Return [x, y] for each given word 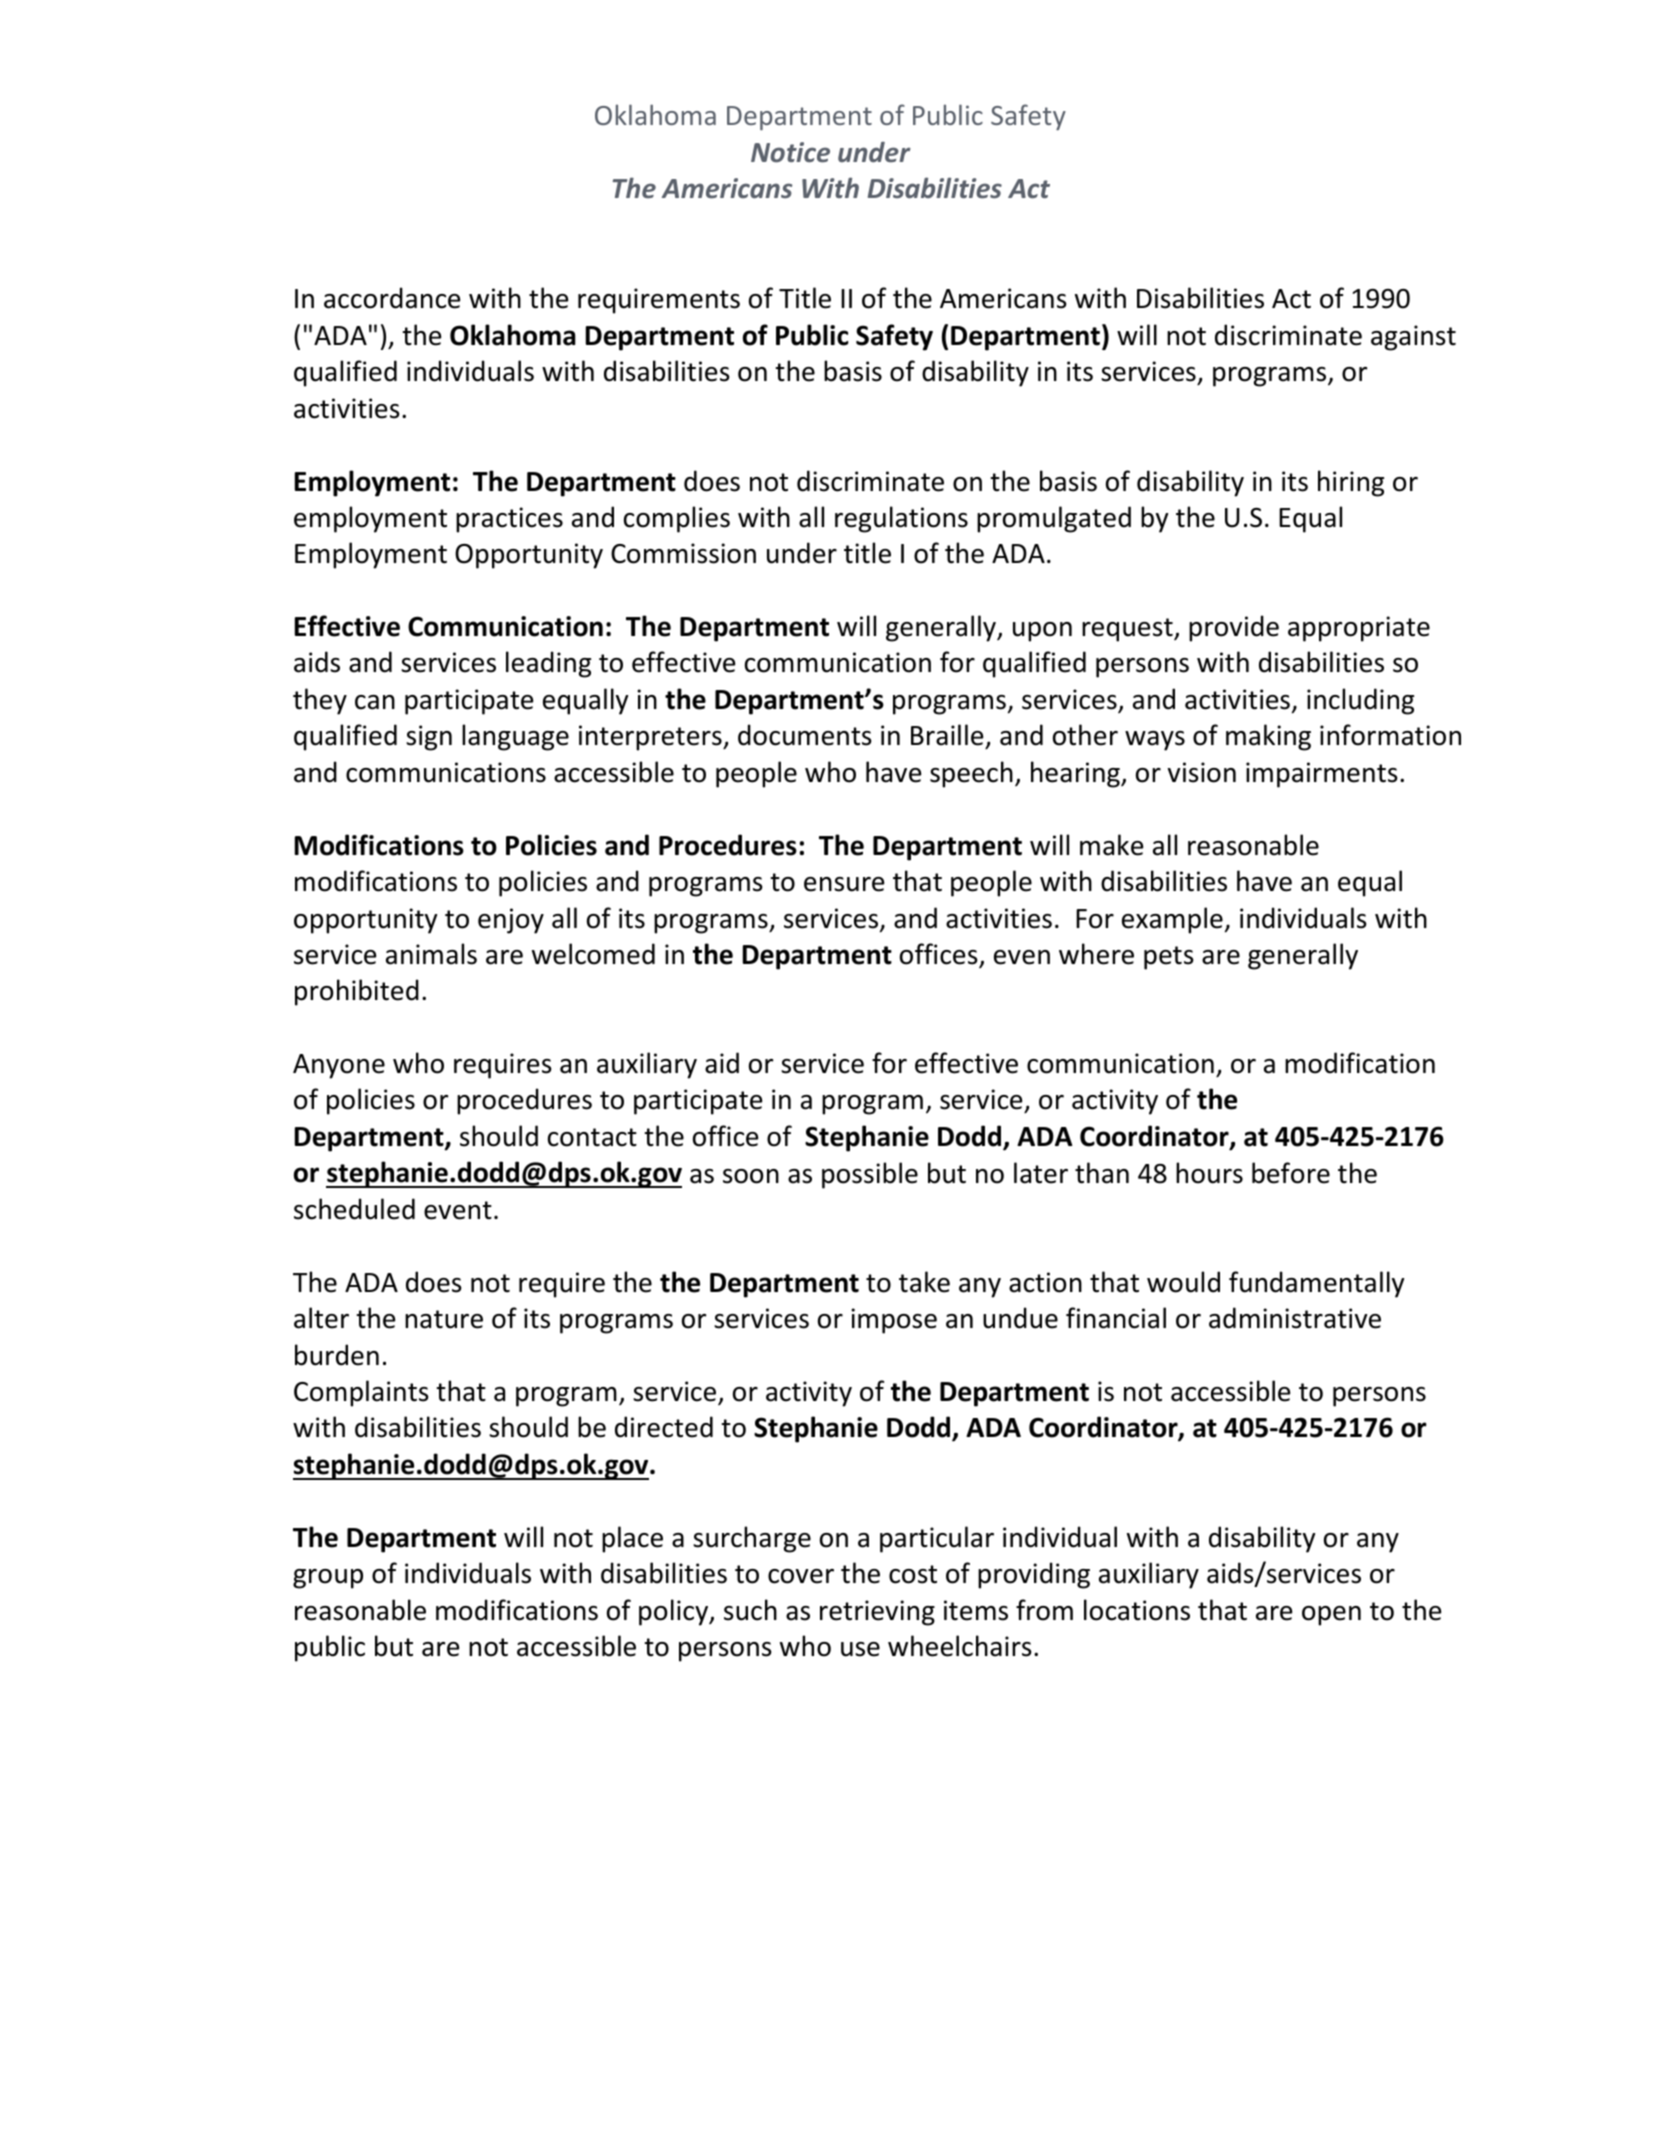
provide [1234, 628]
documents [805, 735]
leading [548, 664]
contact [592, 1137]
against [1413, 338]
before [1291, 1173]
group [328, 1579]
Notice [790, 152]
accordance [392, 298]
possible [870, 1175]
